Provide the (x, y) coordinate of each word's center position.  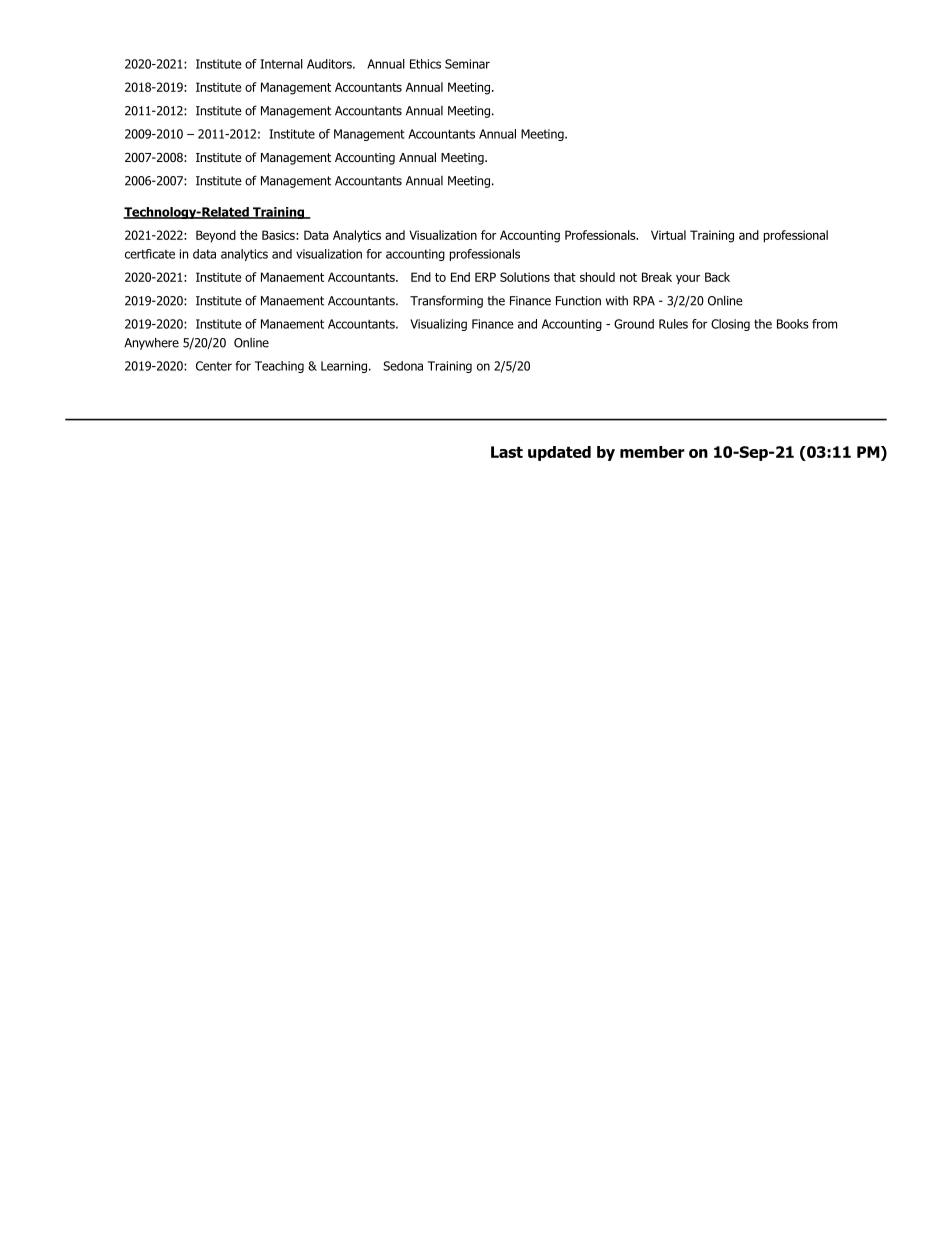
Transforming (446, 301)
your (688, 279)
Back (717, 277)
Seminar (467, 64)
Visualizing (438, 325)
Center (214, 366)
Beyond (216, 236)
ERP (485, 277)
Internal (281, 64)
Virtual (668, 235)
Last (507, 452)
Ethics (425, 64)
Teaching (279, 367)
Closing (730, 325)
